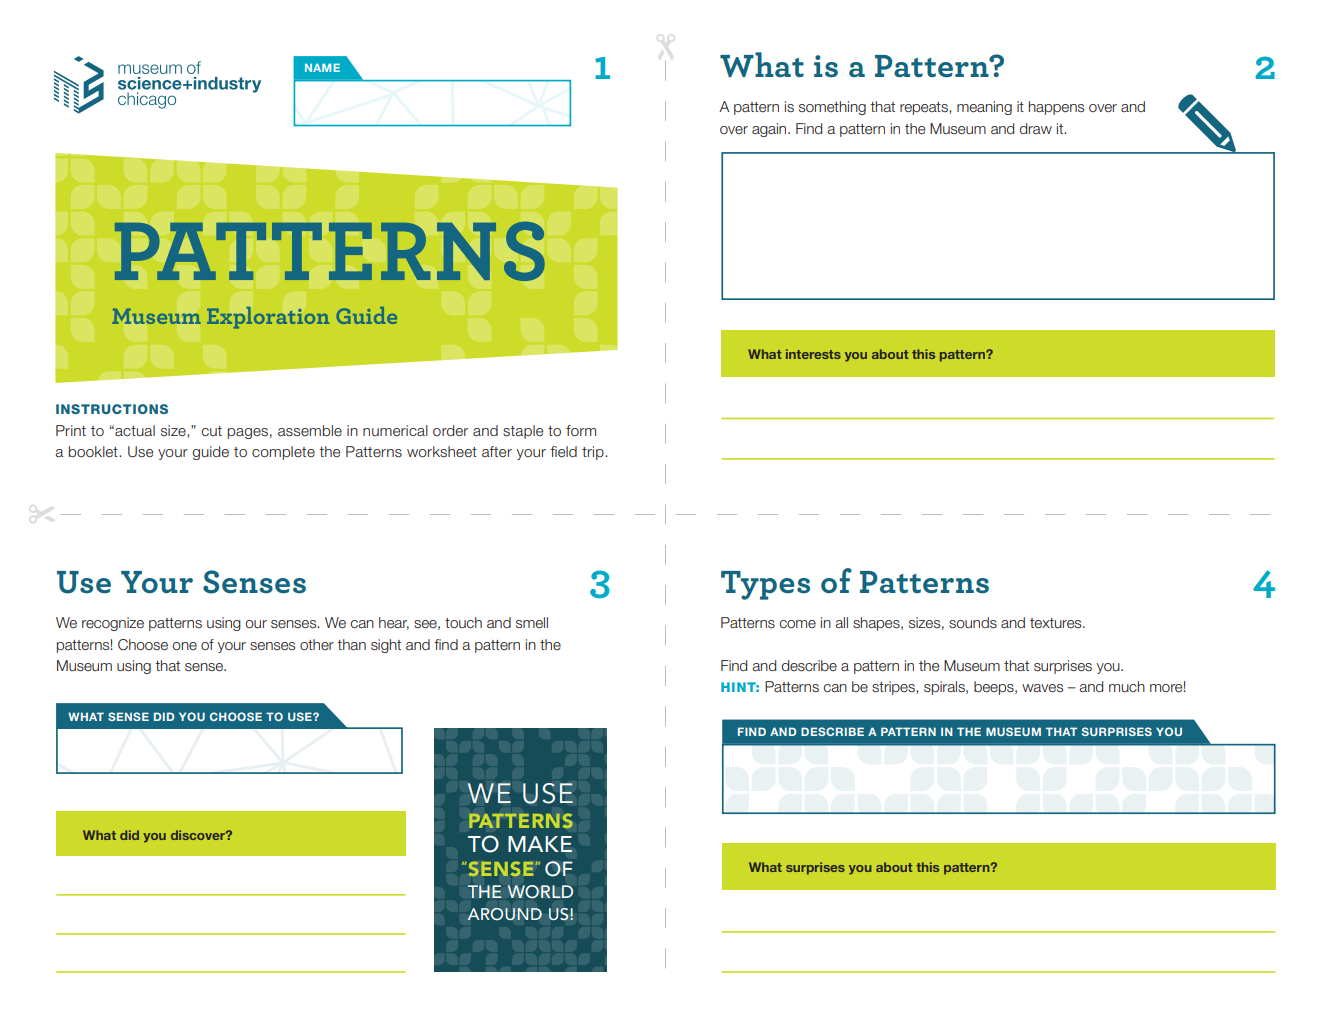 Image resolution: width=1331 pixels, height=1029 pixels. What do you see at coordinates (770, 130) in the screenshot?
I see `again` at bounding box center [770, 130].
